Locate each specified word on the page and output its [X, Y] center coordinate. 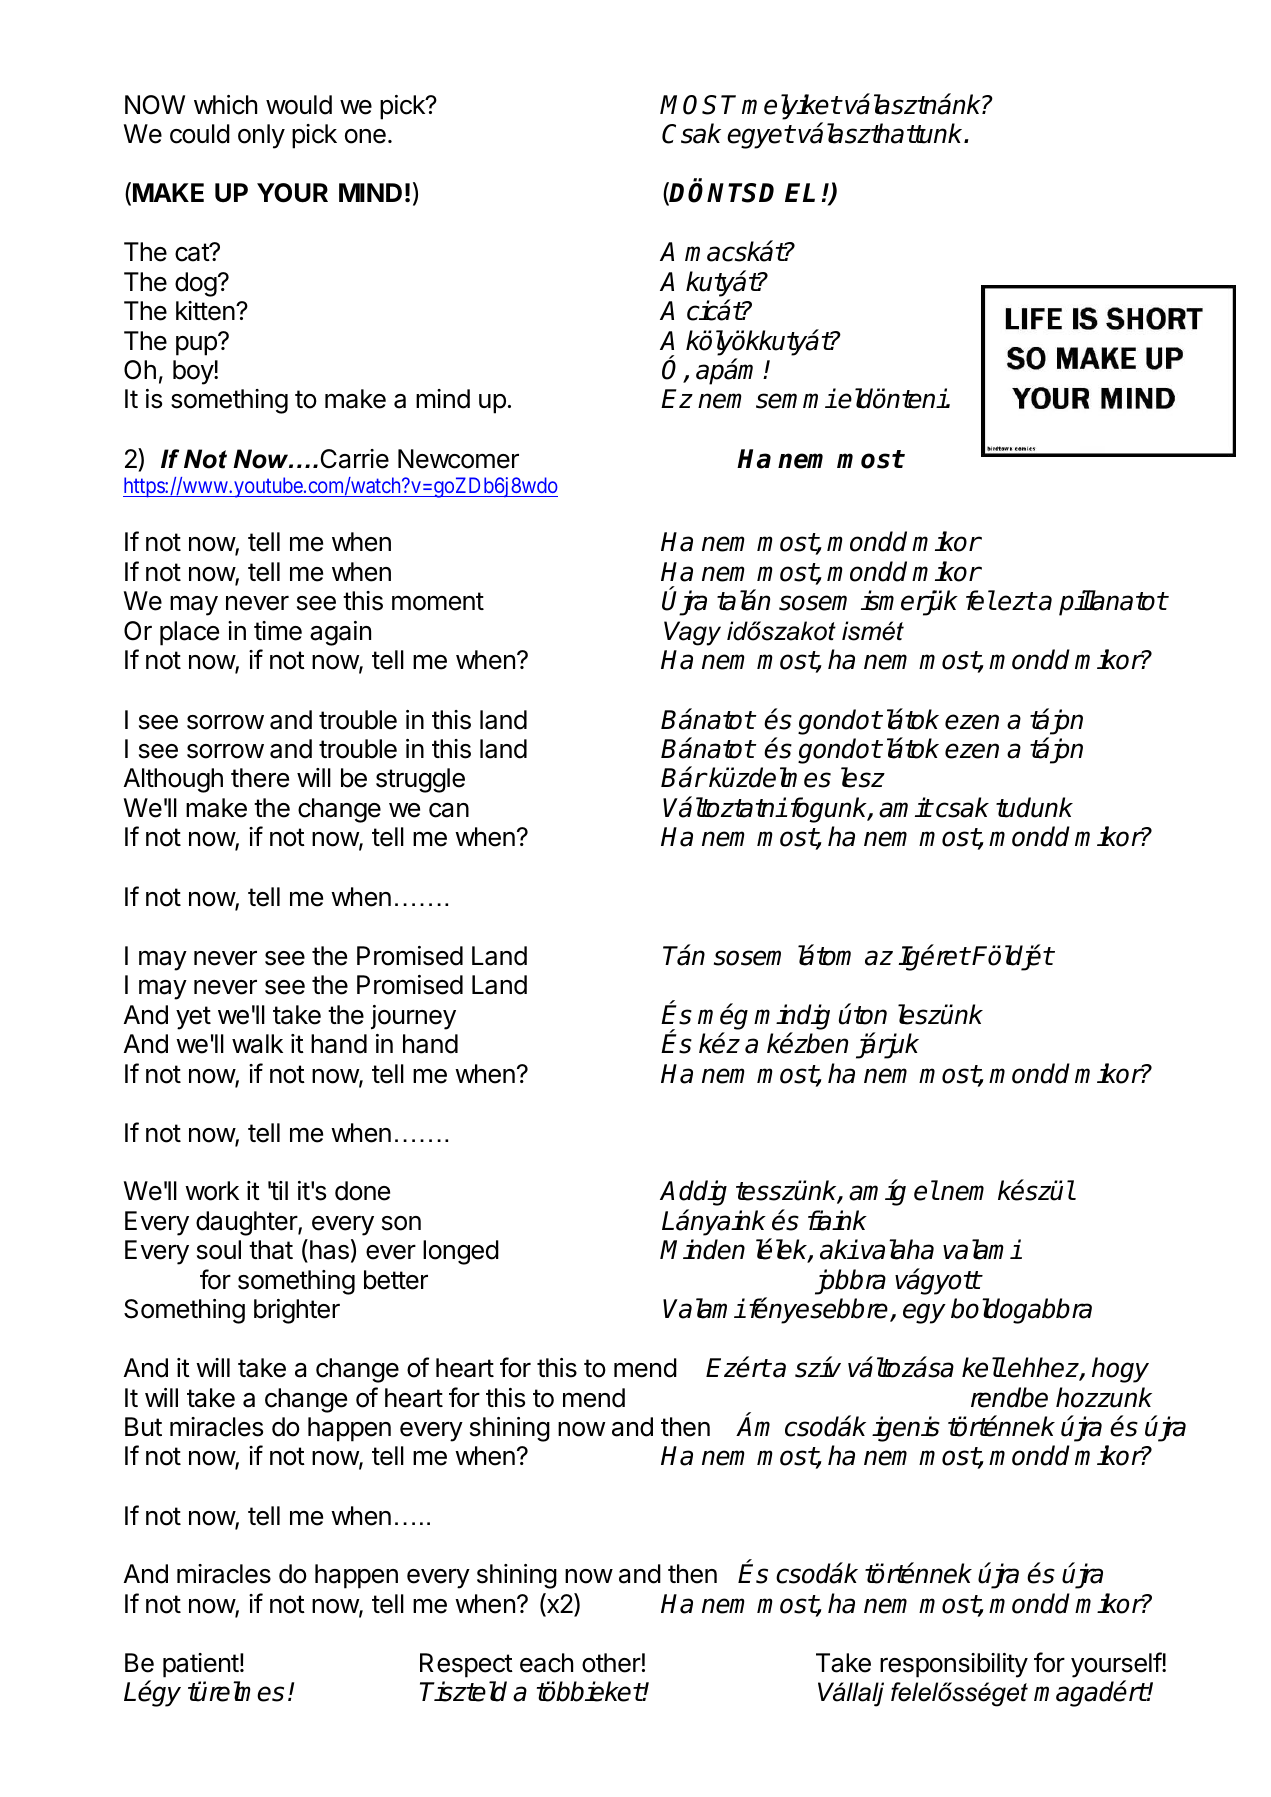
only [261, 136]
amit [905, 807]
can [449, 810]
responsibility [954, 1665]
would [299, 105]
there [260, 778]
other [611, 1663]
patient [201, 1665]
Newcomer [458, 459]
